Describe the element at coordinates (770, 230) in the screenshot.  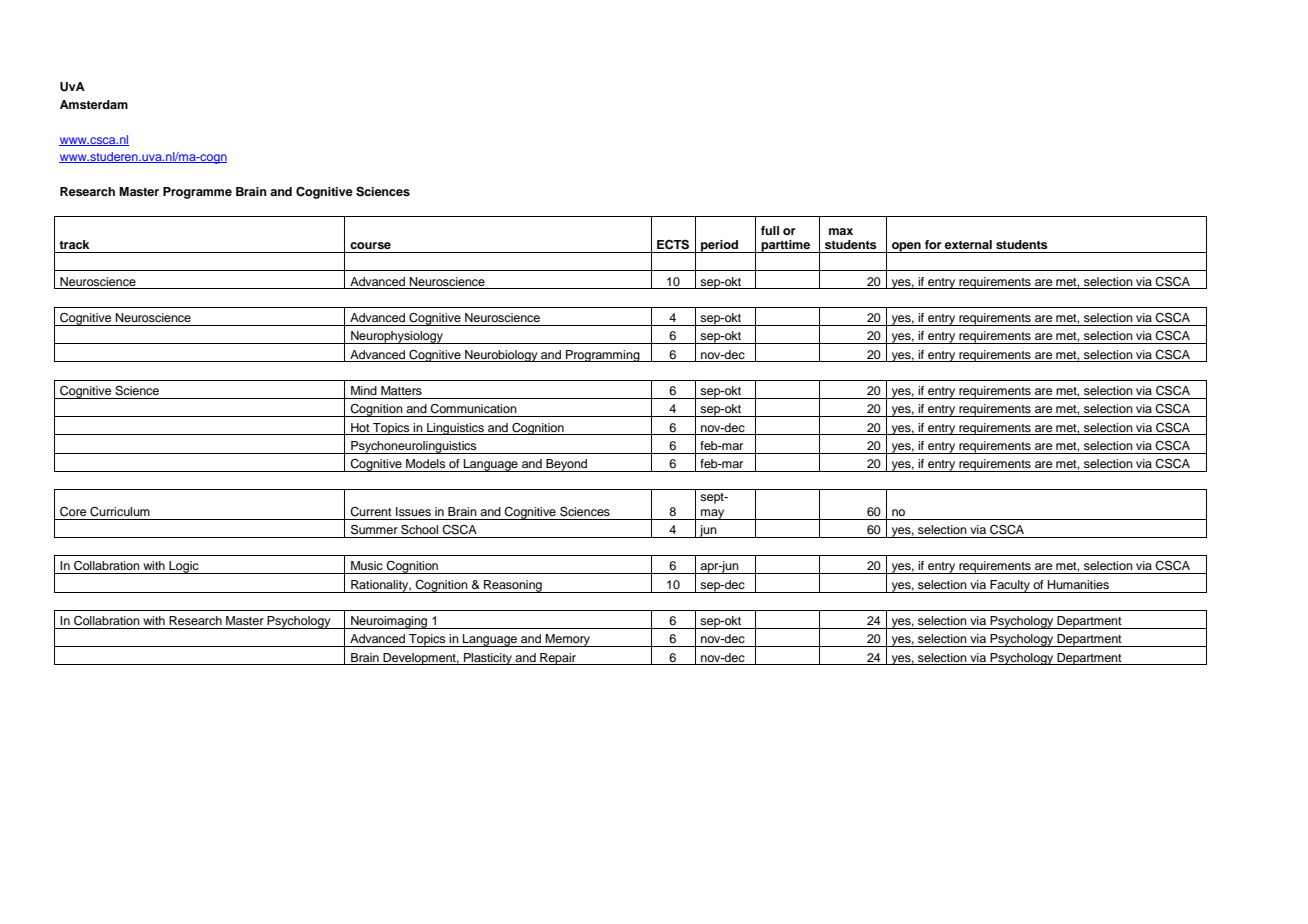
I see `full` at that location.
